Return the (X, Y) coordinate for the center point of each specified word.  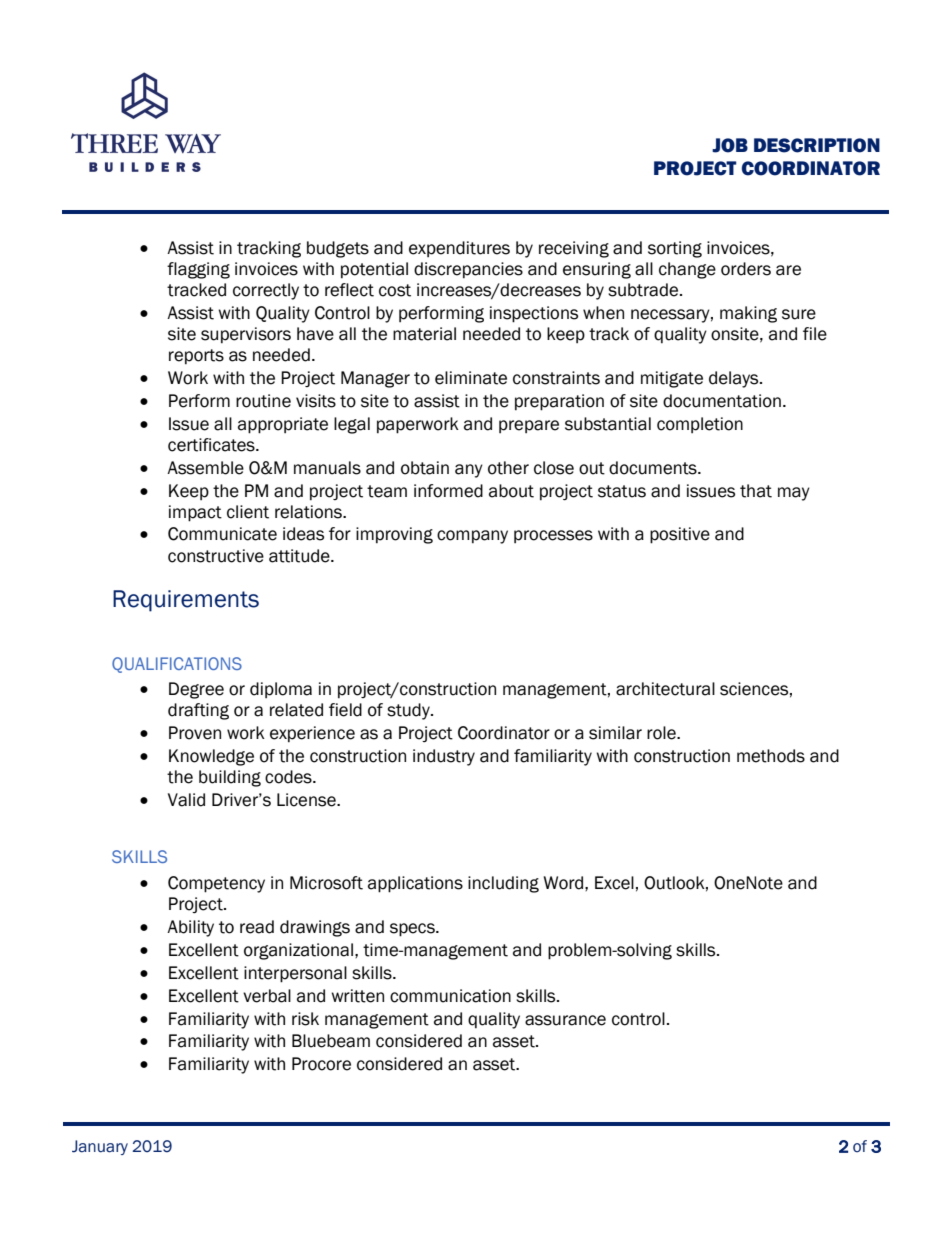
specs (413, 930)
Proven (195, 733)
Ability (190, 928)
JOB (730, 145)
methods (771, 756)
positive (680, 535)
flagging (198, 270)
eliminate (471, 378)
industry (444, 757)
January (100, 1147)
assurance (565, 1020)
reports (196, 357)
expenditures (459, 249)
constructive (216, 556)
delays (735, 379)
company (472, 537)
